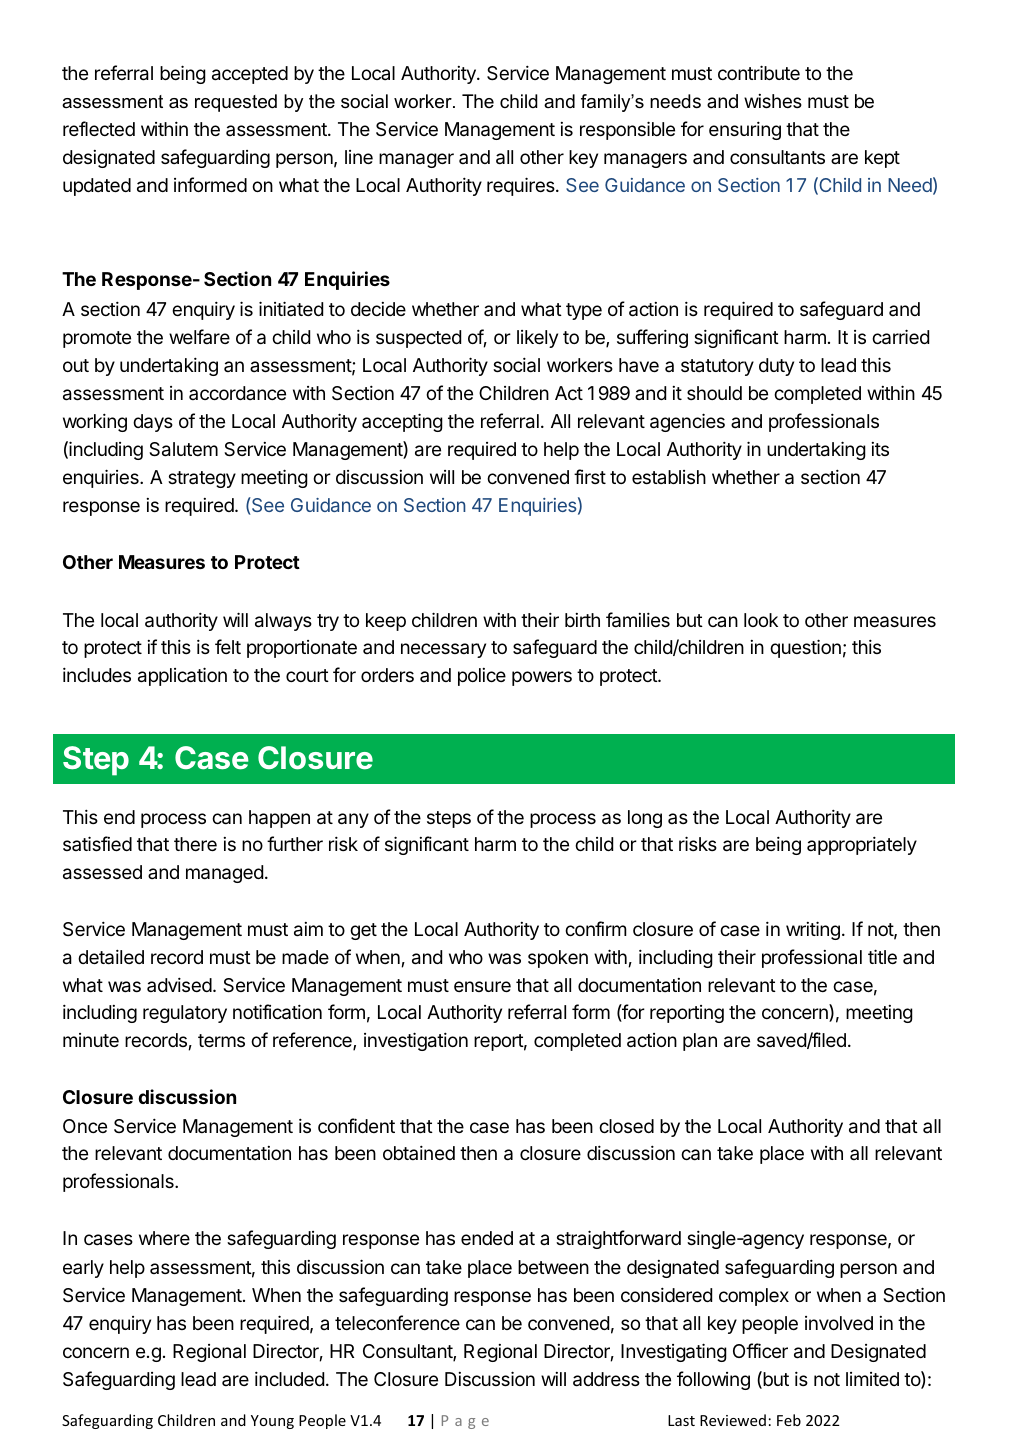  What do you see at coordinates (221, 1040) in the image?
I see `terms` at bounding box center [221, 1040].
